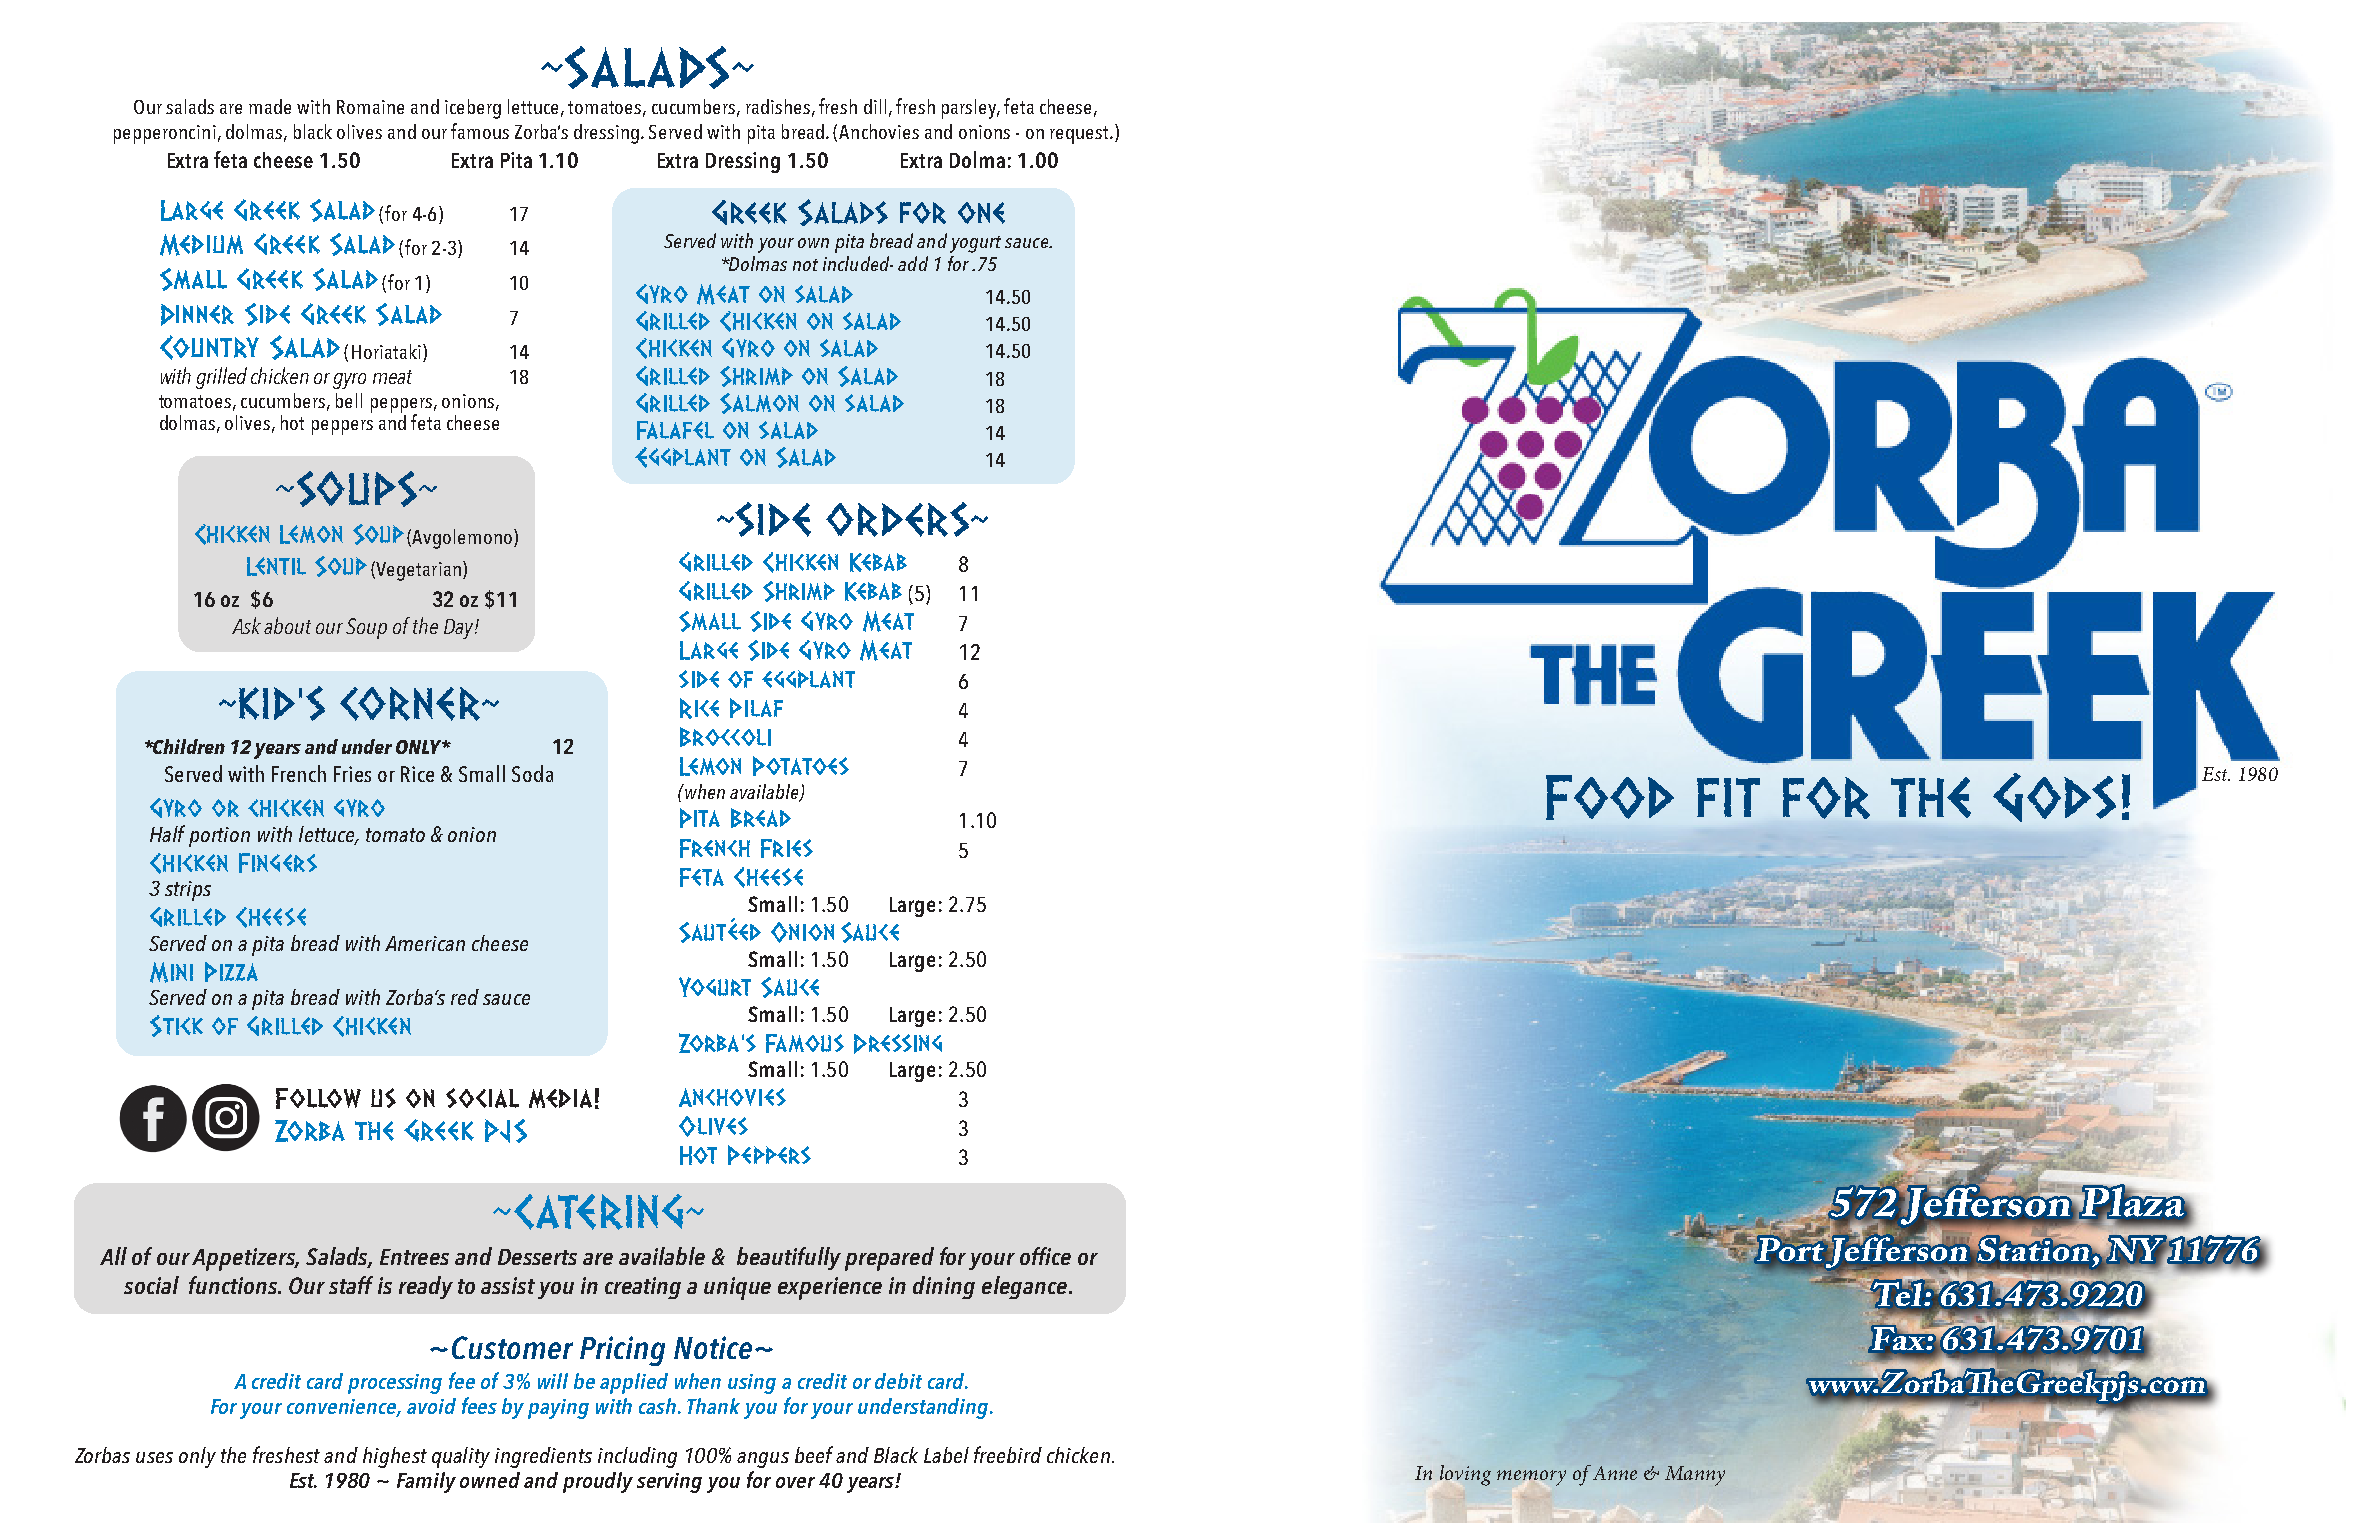 The image size is (2380, 1540). Describe the element at coordinates (981, 213) in the screenshot. I see `one` at that location.
